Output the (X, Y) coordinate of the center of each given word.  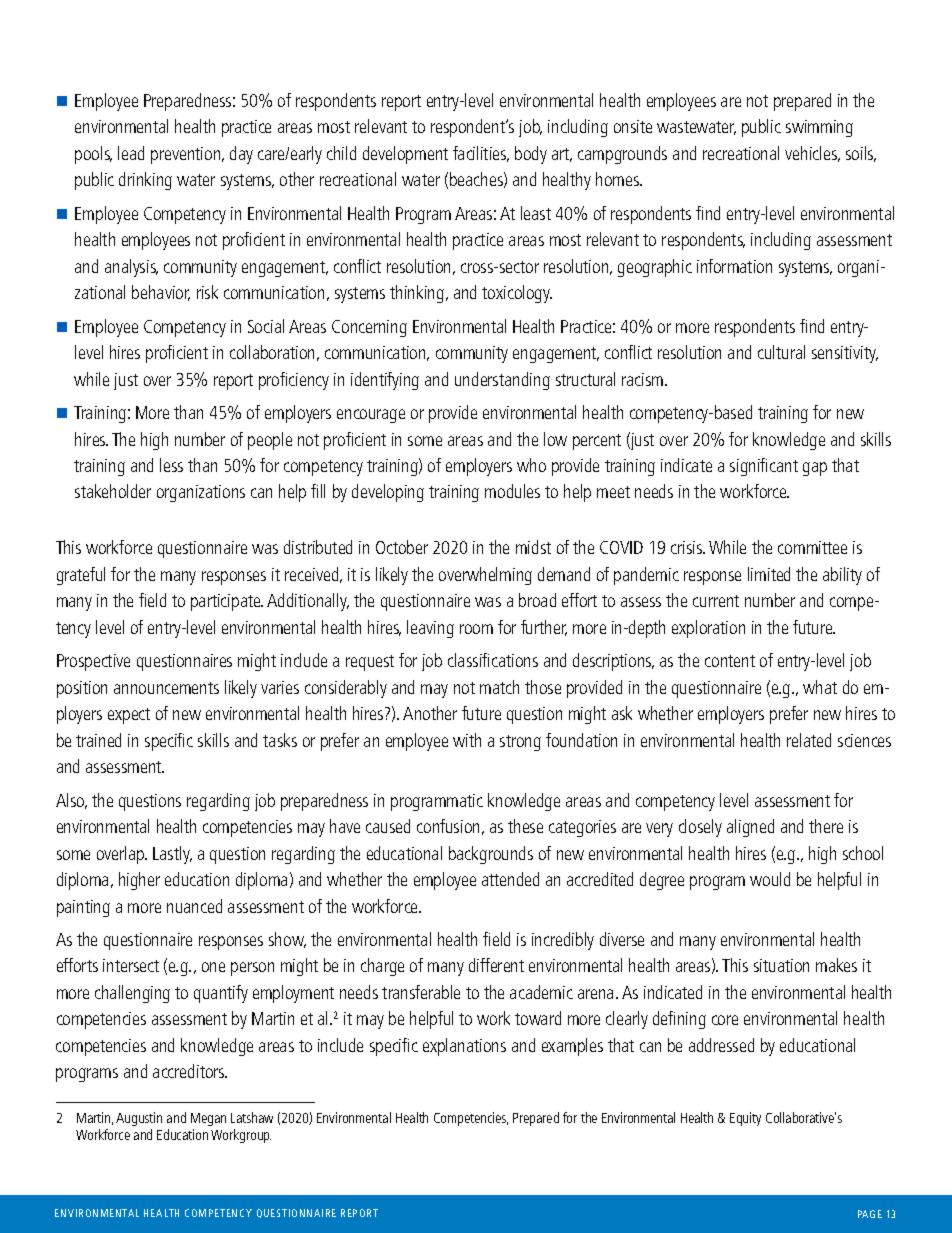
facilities (481, 154)
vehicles (812, 154)
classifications (493, 660)
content (730, 661)
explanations (464, 1047)
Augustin (139, 1121)
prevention (187, 155)
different (496, 965)
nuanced (194, 906)
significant (764, 467)
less (171, 465)
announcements (166, 688)
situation (781, 965)
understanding (502, 381)
